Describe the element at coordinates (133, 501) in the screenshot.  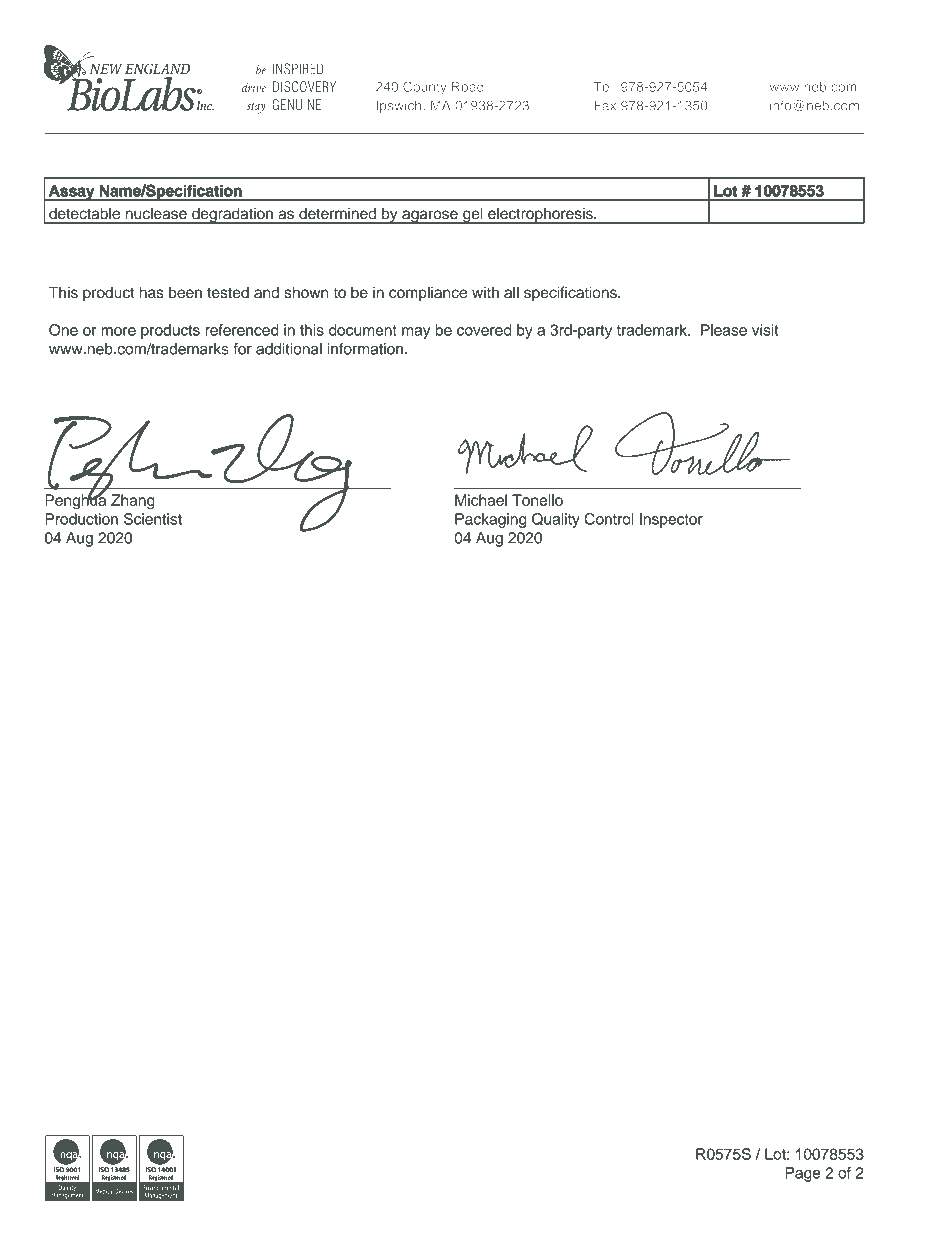
I see `Zhang` at that location.
